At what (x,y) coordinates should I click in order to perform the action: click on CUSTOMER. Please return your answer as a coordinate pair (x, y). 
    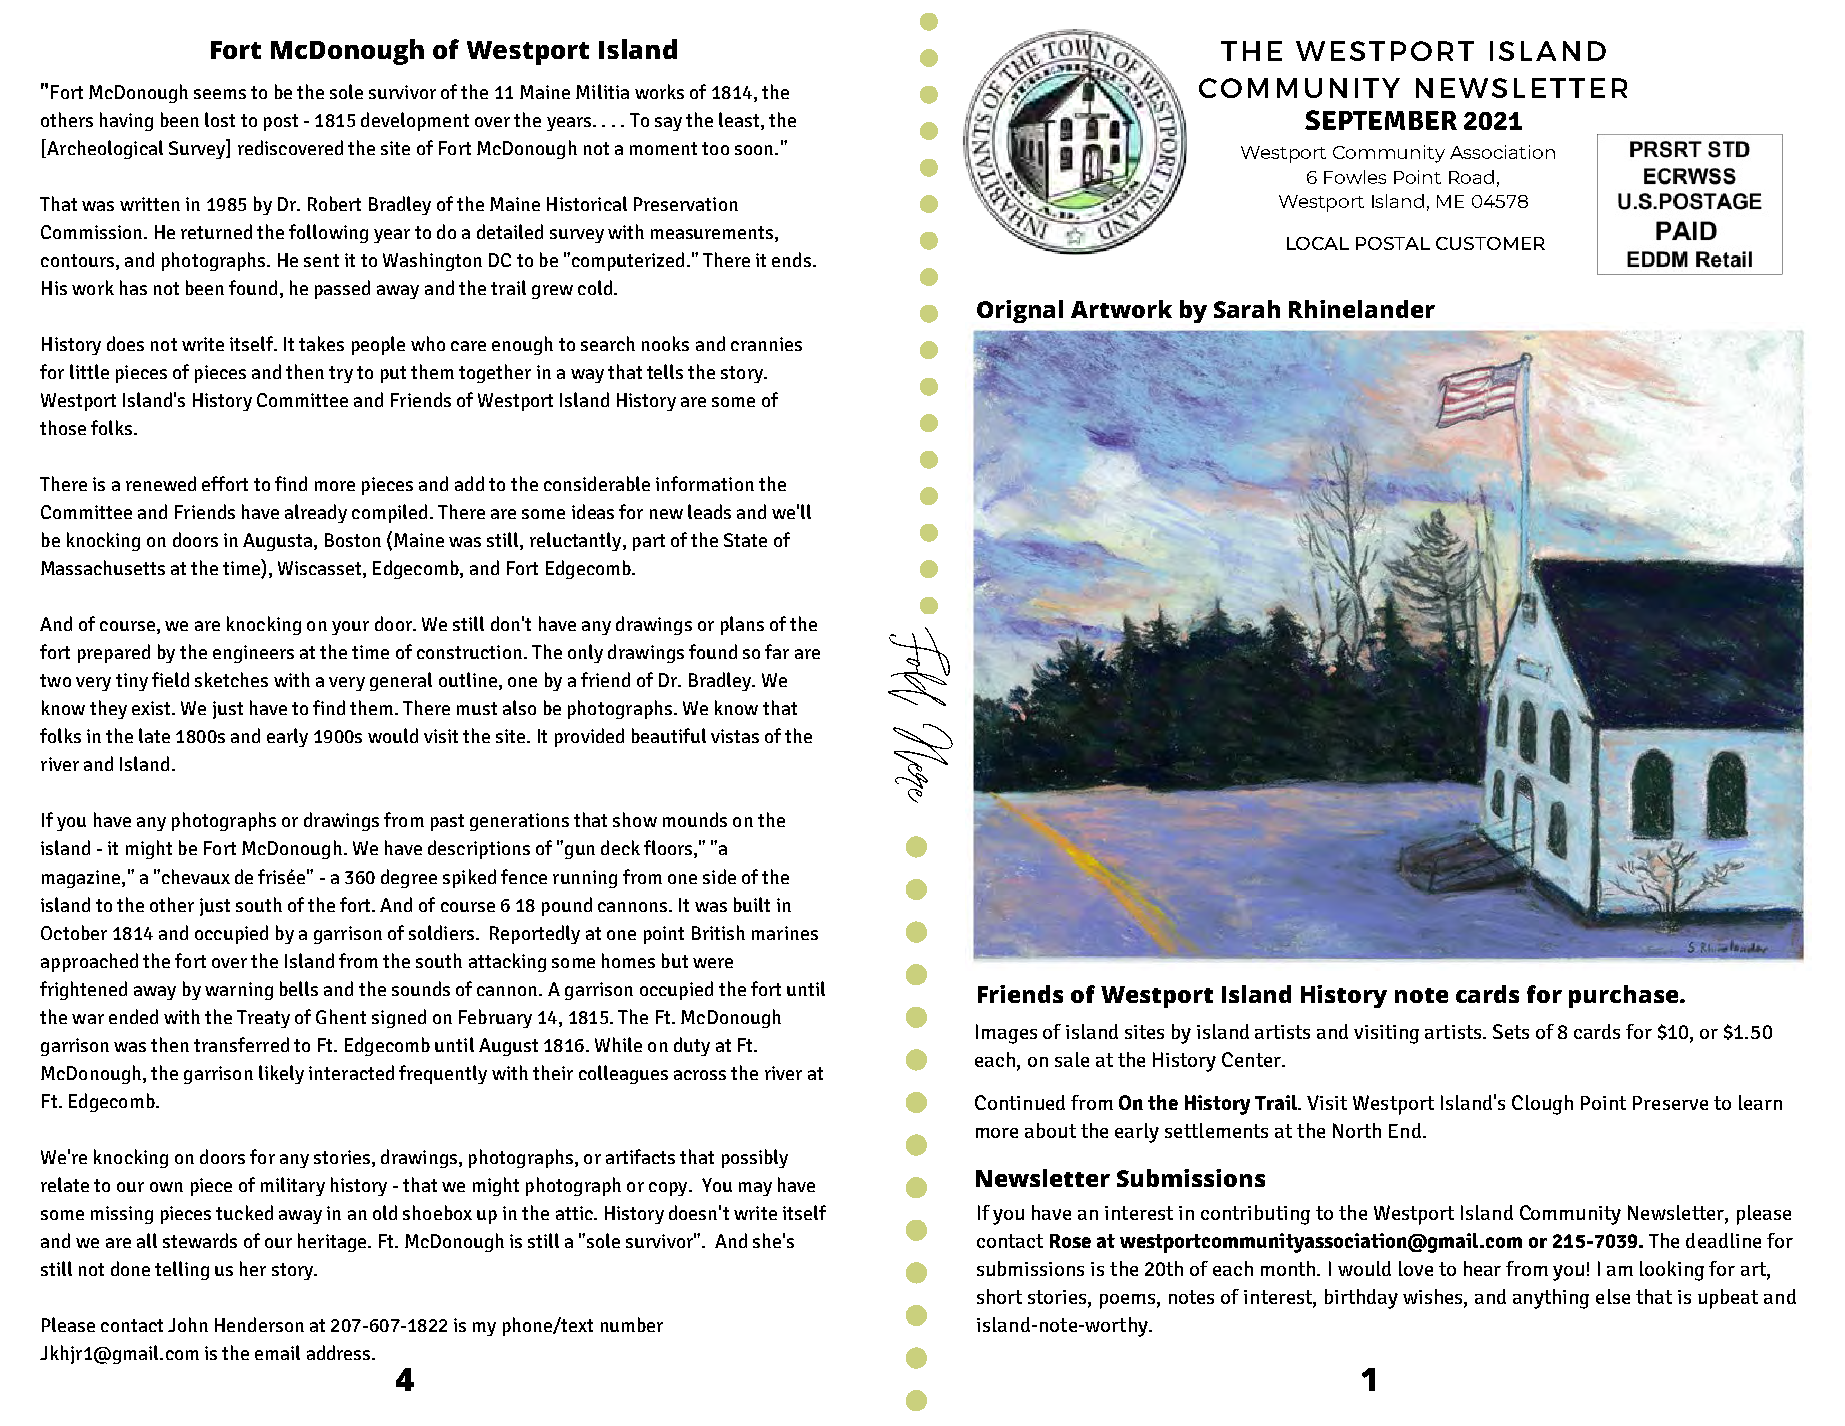
    Looking at the image, I should click on (1490, 243).
